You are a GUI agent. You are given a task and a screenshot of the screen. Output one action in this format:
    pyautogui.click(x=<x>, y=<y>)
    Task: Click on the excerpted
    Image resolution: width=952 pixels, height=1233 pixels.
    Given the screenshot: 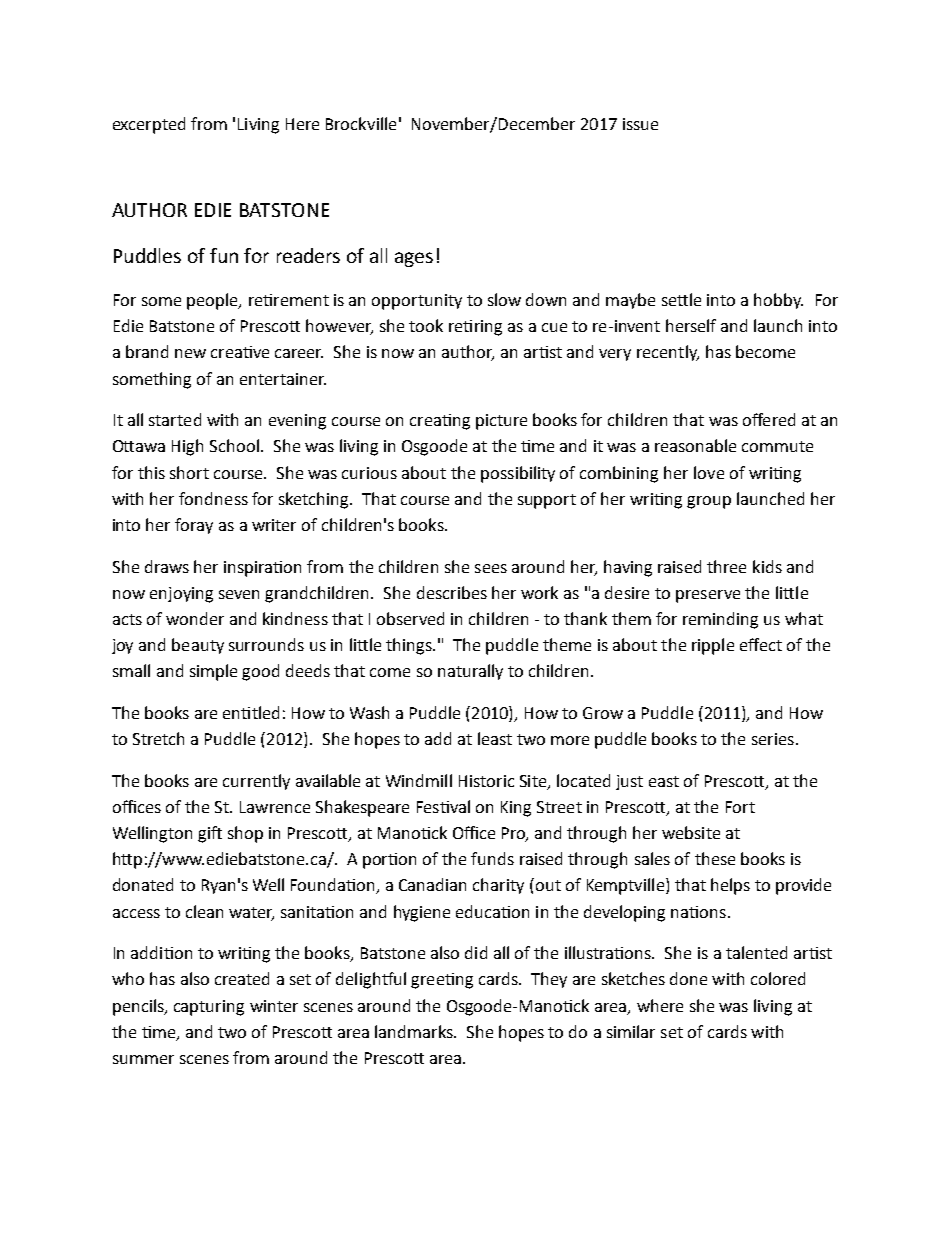 What is the action you would take?
    pyautogui.click(x=149, y=125)
